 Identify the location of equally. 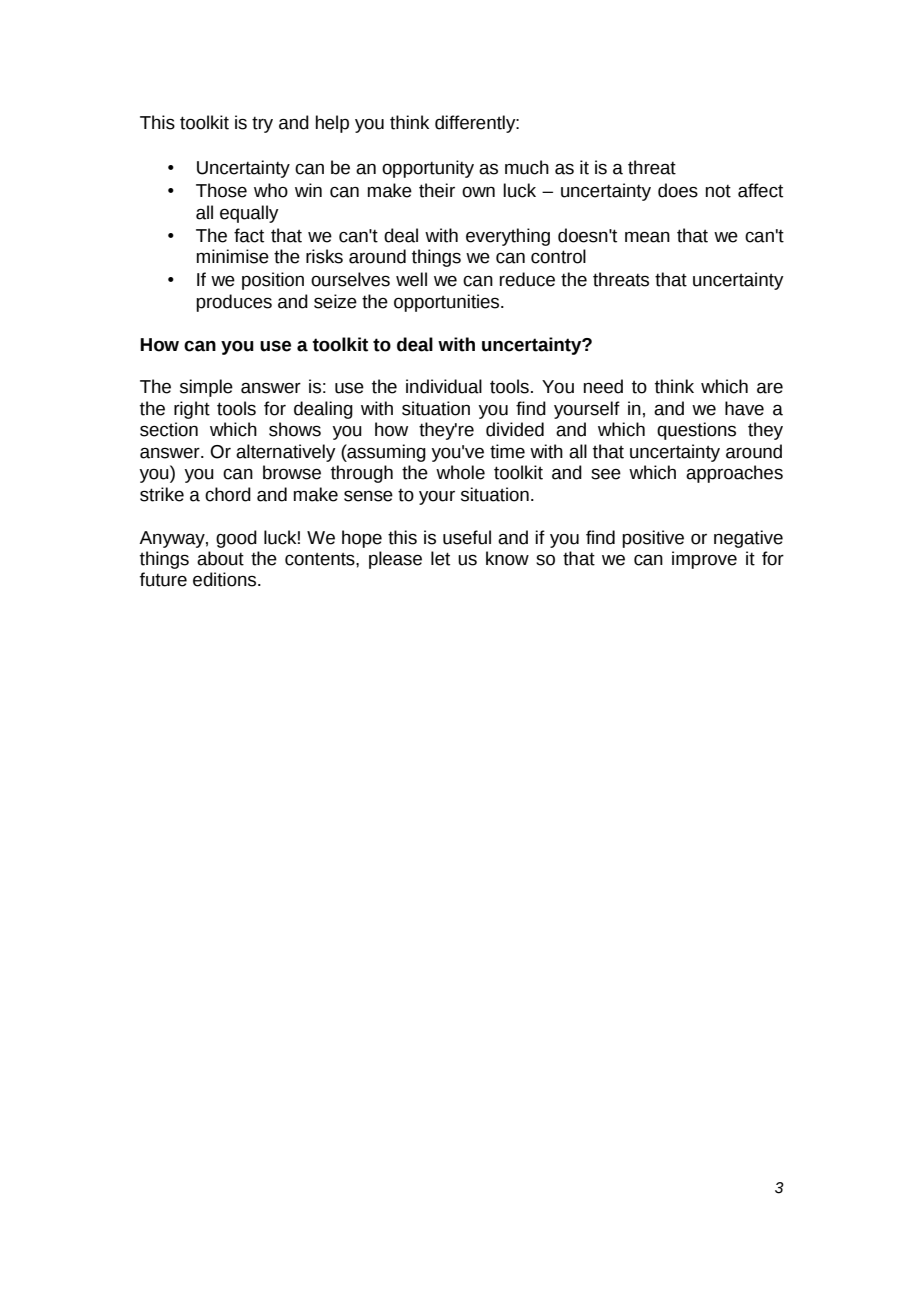
(249, 214).
